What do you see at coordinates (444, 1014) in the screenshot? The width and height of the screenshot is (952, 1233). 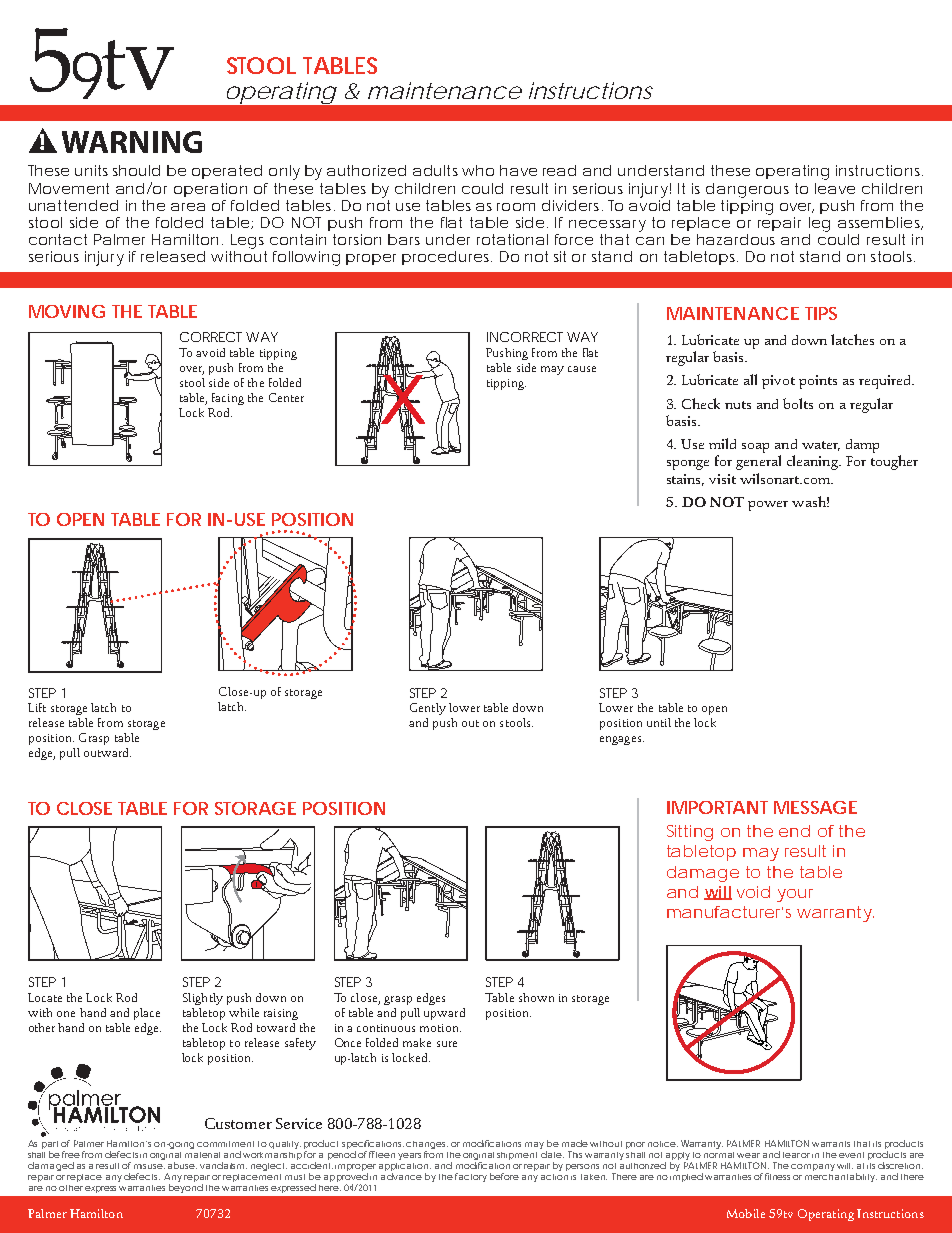 I see `upward` at bounding box center [444, 1014].
